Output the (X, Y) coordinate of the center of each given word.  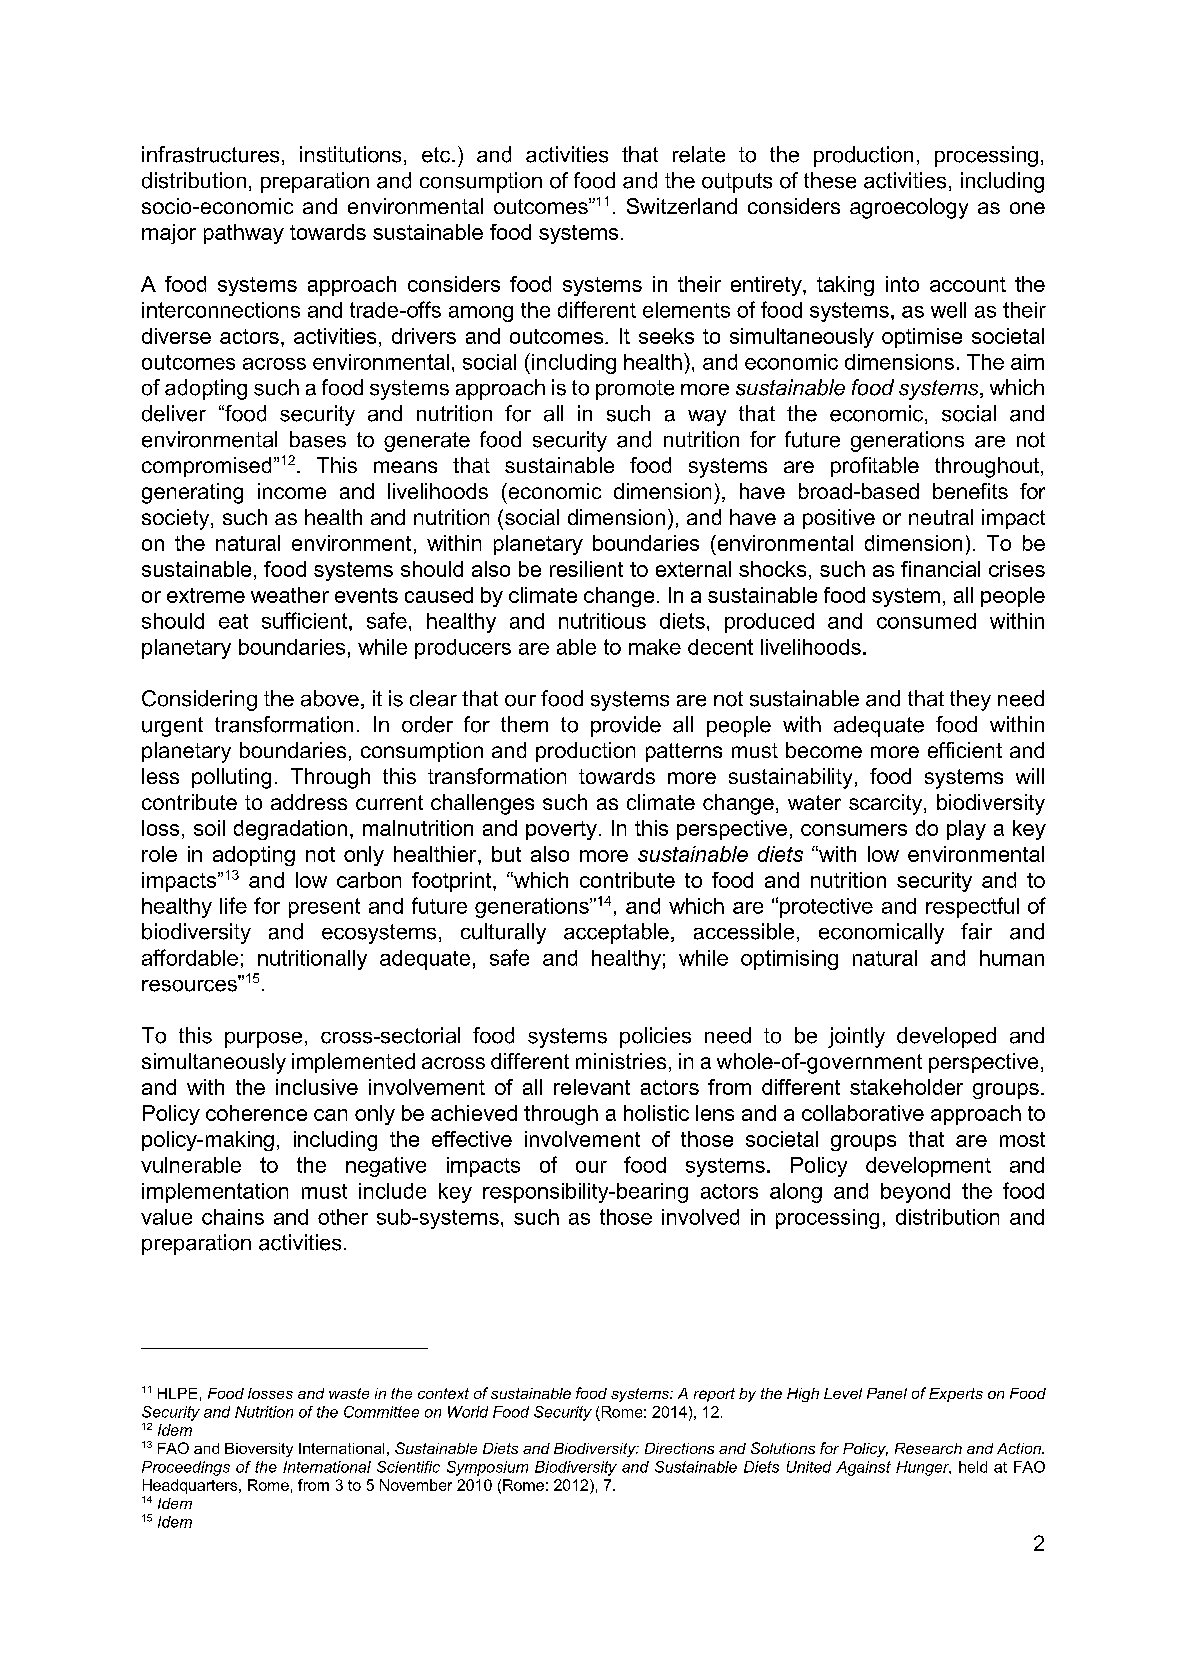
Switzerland (682, 206)
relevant (592, 1087)
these (830, 180)
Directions (679, 1448)
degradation (290, 830)
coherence (256, 1113)
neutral (941, 517)
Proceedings (186, 1468)
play (966, 830)
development (928, 1167)
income (292, 491)
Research (928, 1448)
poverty (561, 830)
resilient (586, 569)
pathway (244, 234)
